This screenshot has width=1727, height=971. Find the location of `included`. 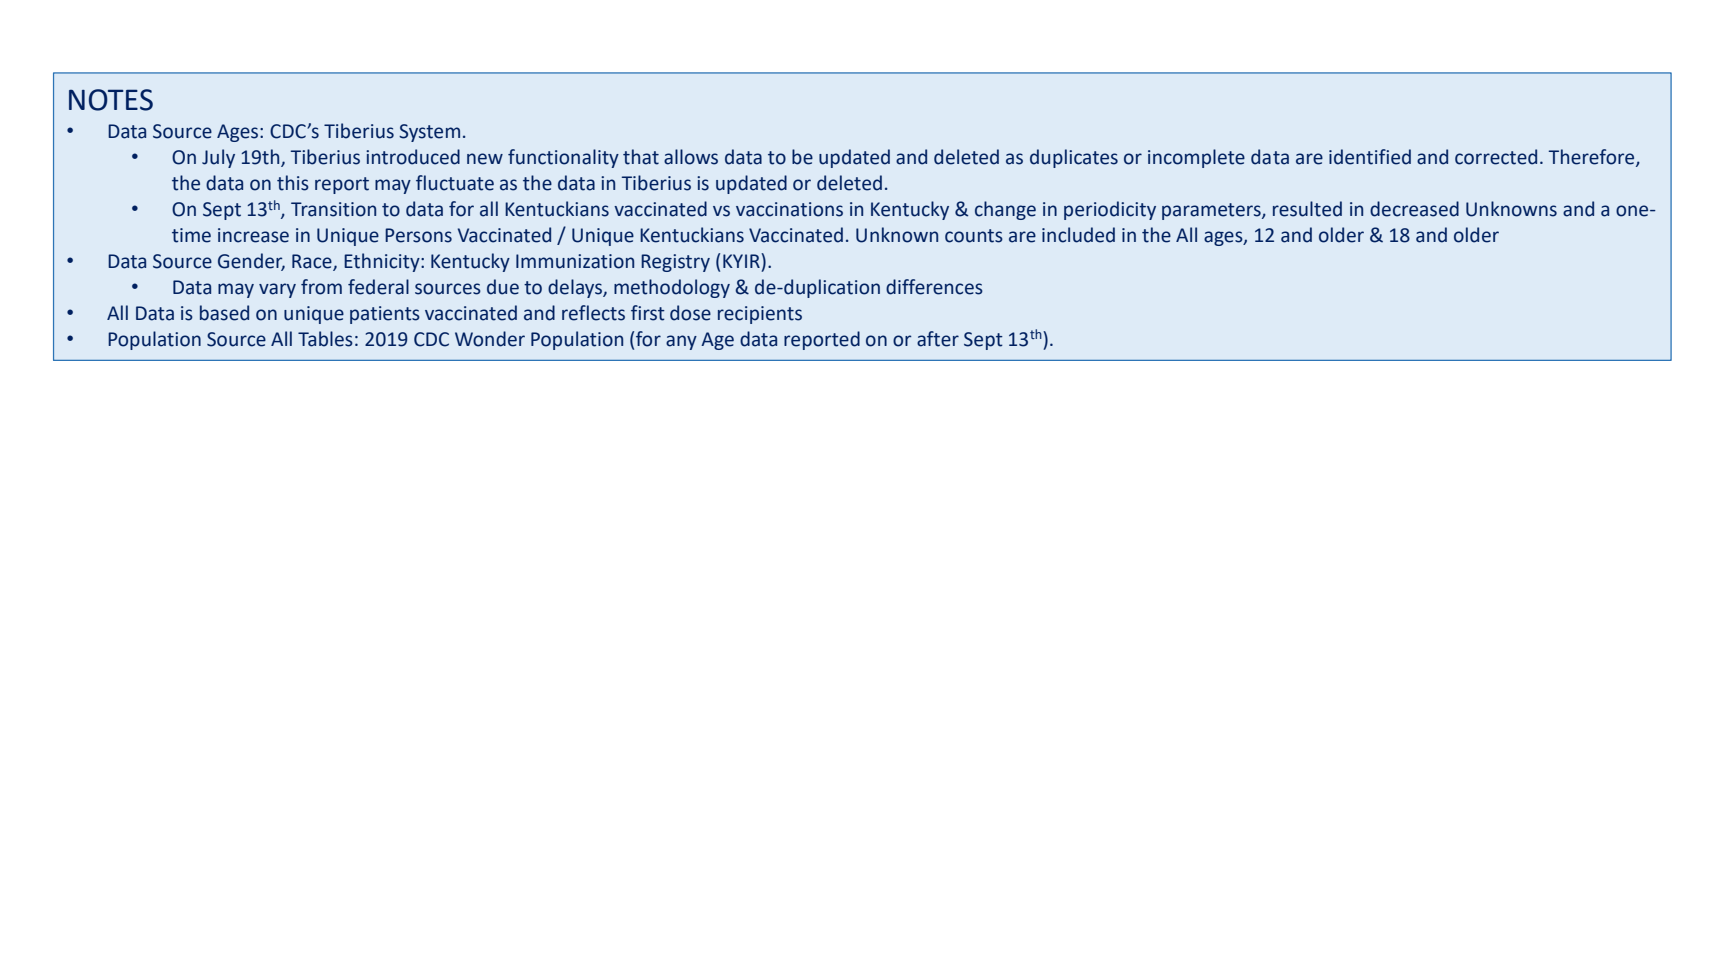

included is located at coordinates (1078, 235).
